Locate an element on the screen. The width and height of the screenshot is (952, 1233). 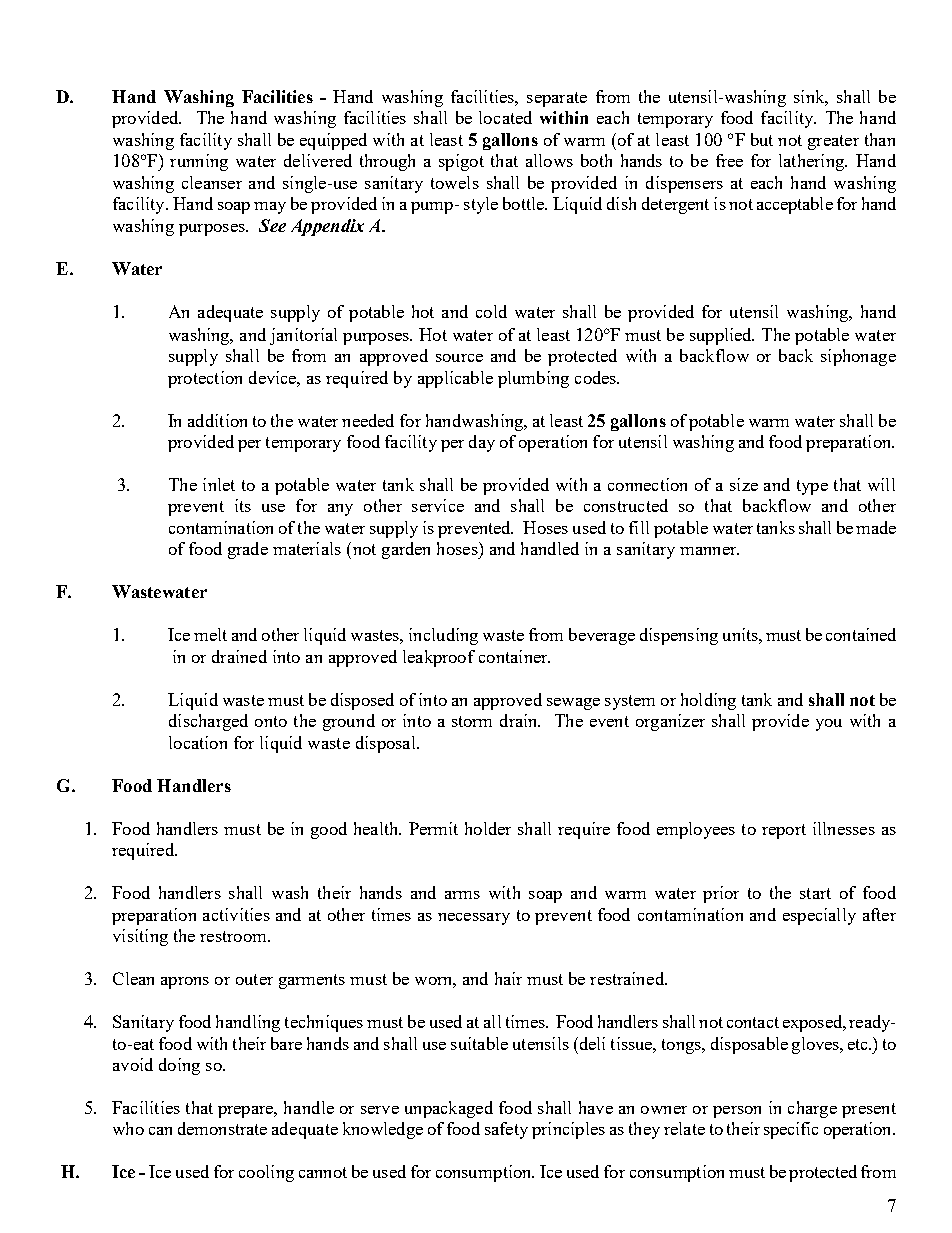
contained is located at coordinates (861, 634).
